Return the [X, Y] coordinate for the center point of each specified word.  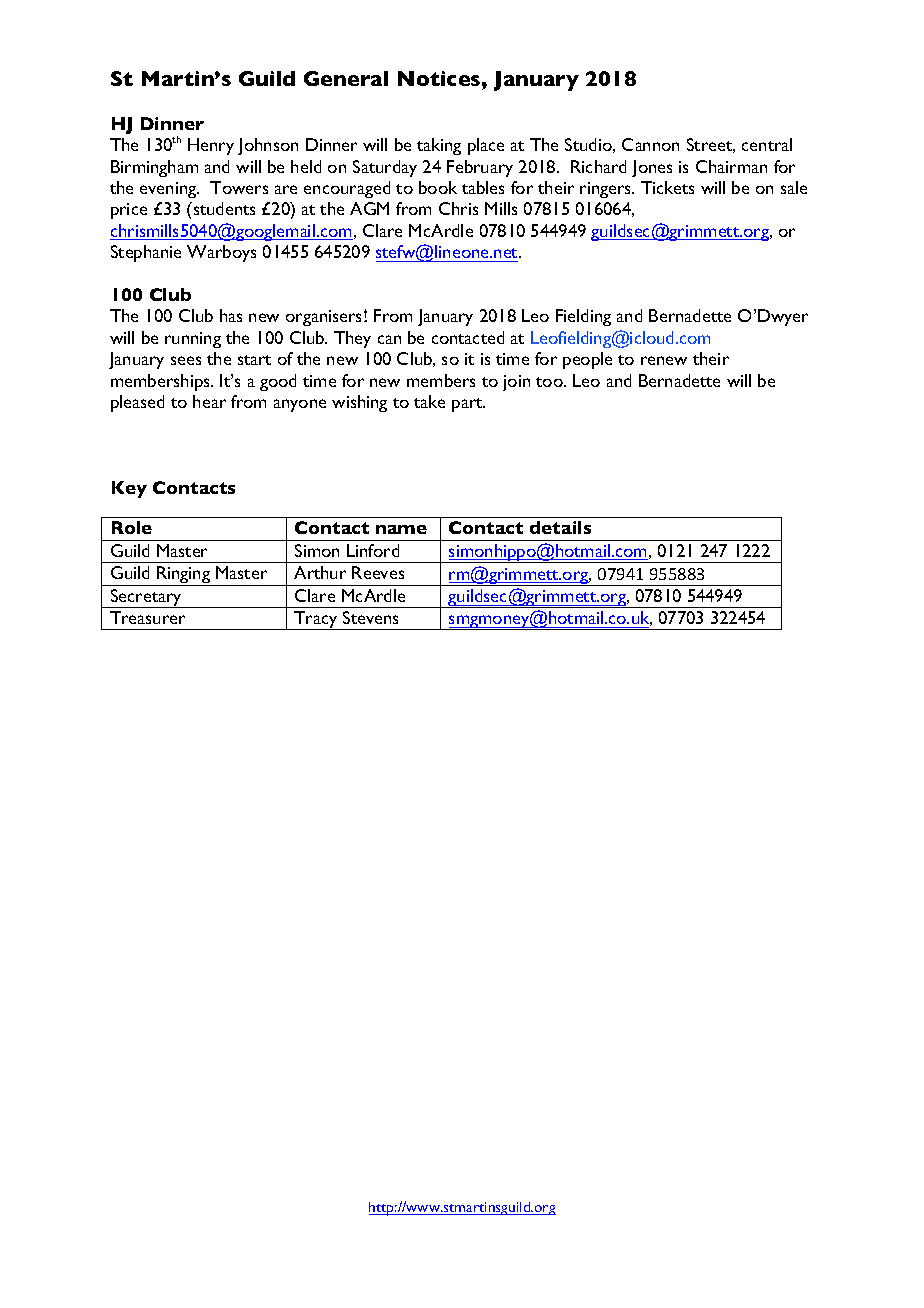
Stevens [370, 617]
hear [209, 401]
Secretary [146, 598]
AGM [369, 208]
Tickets [667, 187]
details [560, 527]
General [346, 78]
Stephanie [146, 253]
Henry [211, 146]
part [468, 405]
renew [664, 360]
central [767, 144]
